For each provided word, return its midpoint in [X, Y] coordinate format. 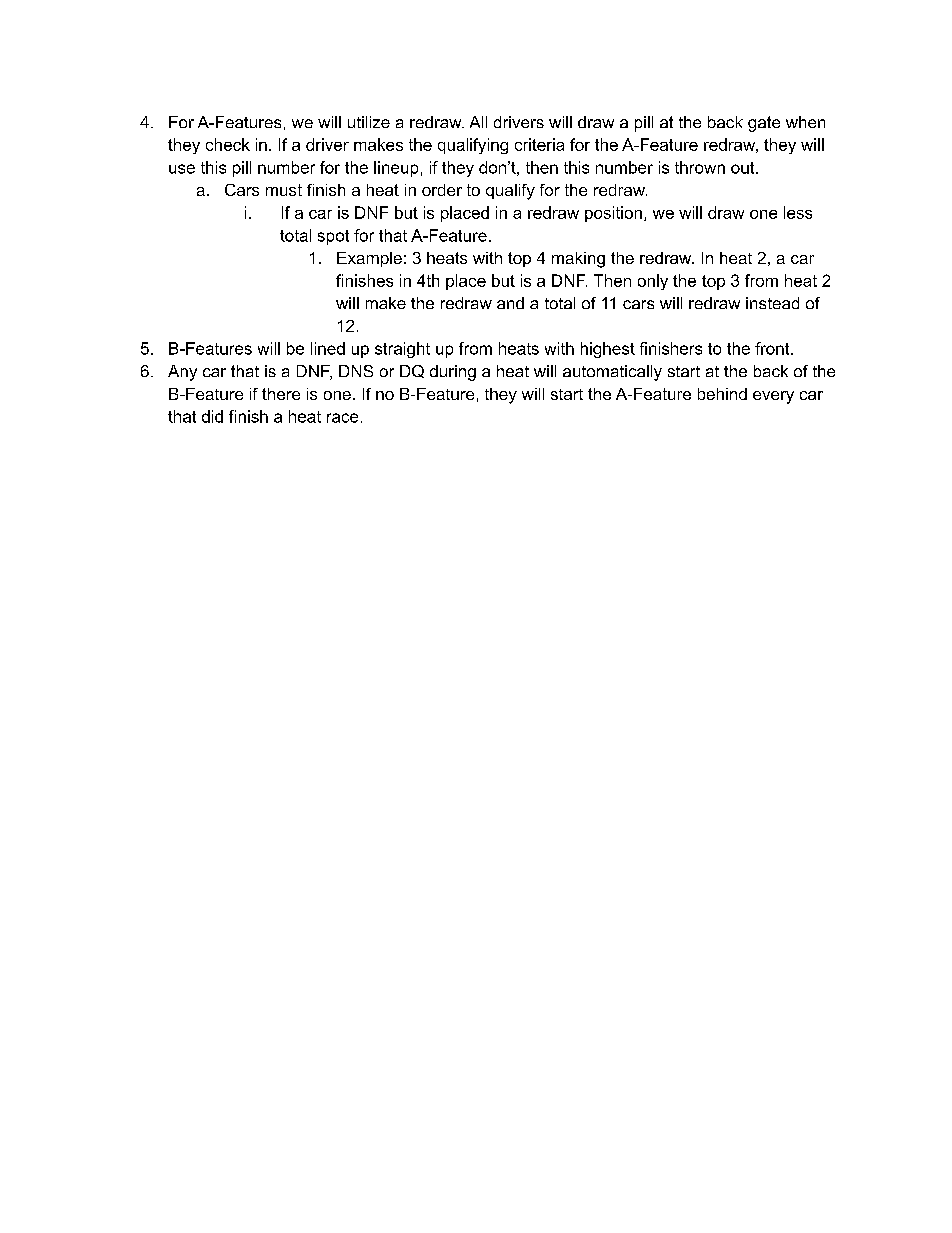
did [212, 416]
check [228, 144]
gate [764, 124]
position [613, 214]
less [798, 212]
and [510, 303]
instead [772, 303]
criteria [539, 144]
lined [328, 348]
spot [333, 237]
